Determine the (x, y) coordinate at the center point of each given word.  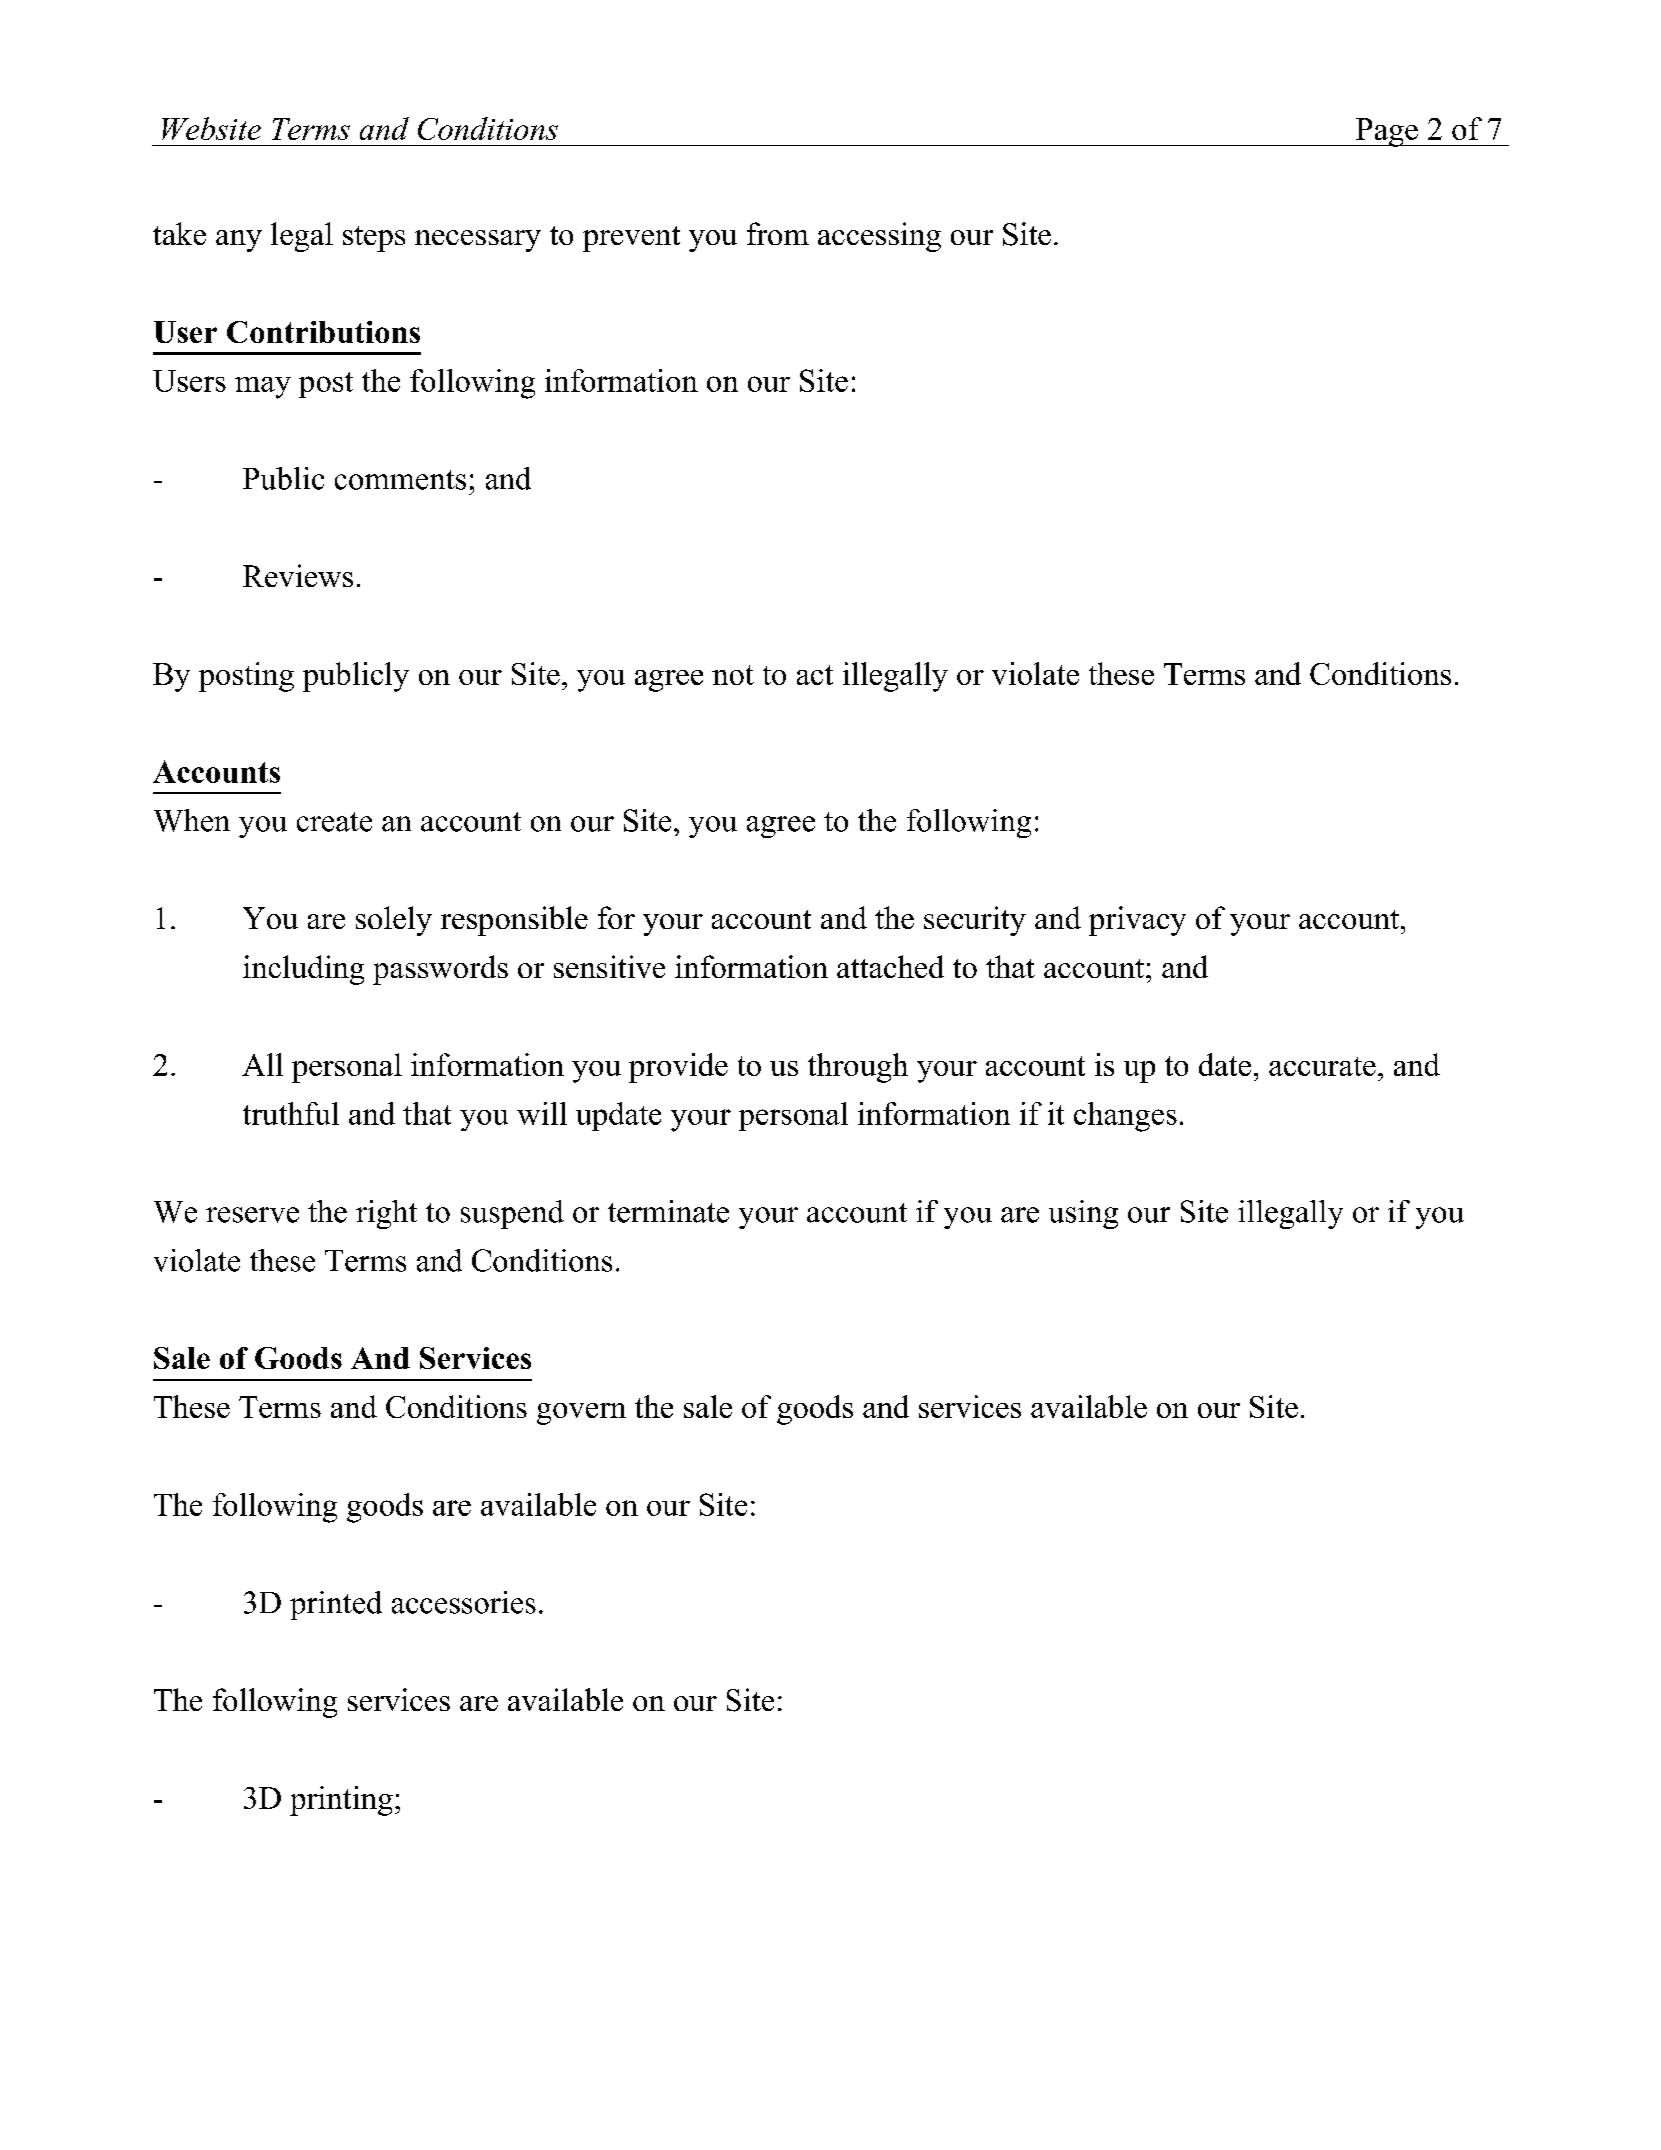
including (303, 970)
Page (1387, 132)
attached (890, 966)
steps (374, 239)
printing (341, 1801)
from (778, 233)
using (1083, 1214)
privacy (1137, 921)
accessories (464, 1602)
